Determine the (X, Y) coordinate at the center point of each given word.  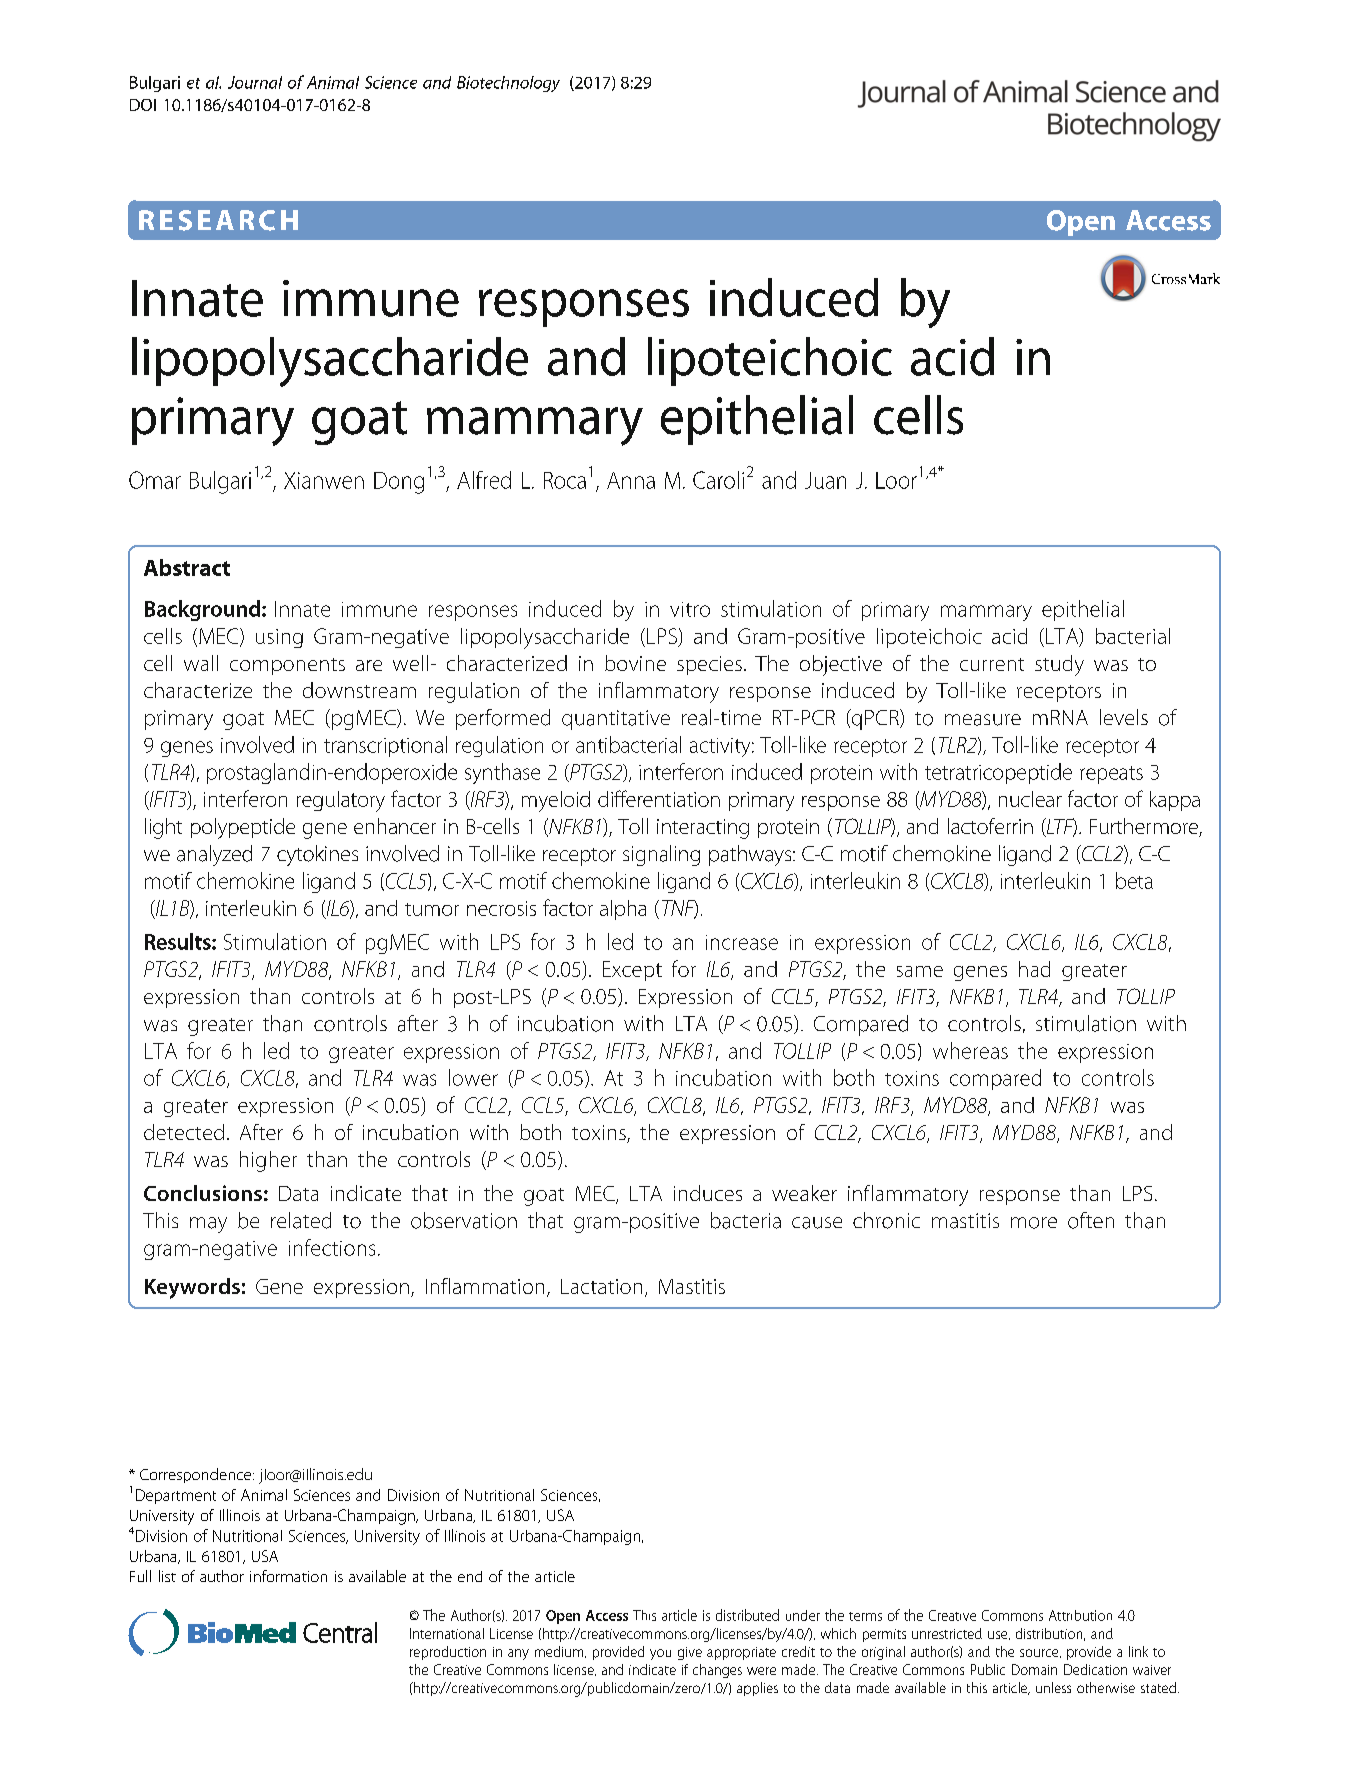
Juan (825, 480)
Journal (255, 82)
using (279, 638)
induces (708, 1193)
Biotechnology (508, 84)
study (1059, 665)
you (660, 1654)
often (1091, 1220)
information (288, 1576)
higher (268, 1161)
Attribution (1080, 1615)
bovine (635, 663)
